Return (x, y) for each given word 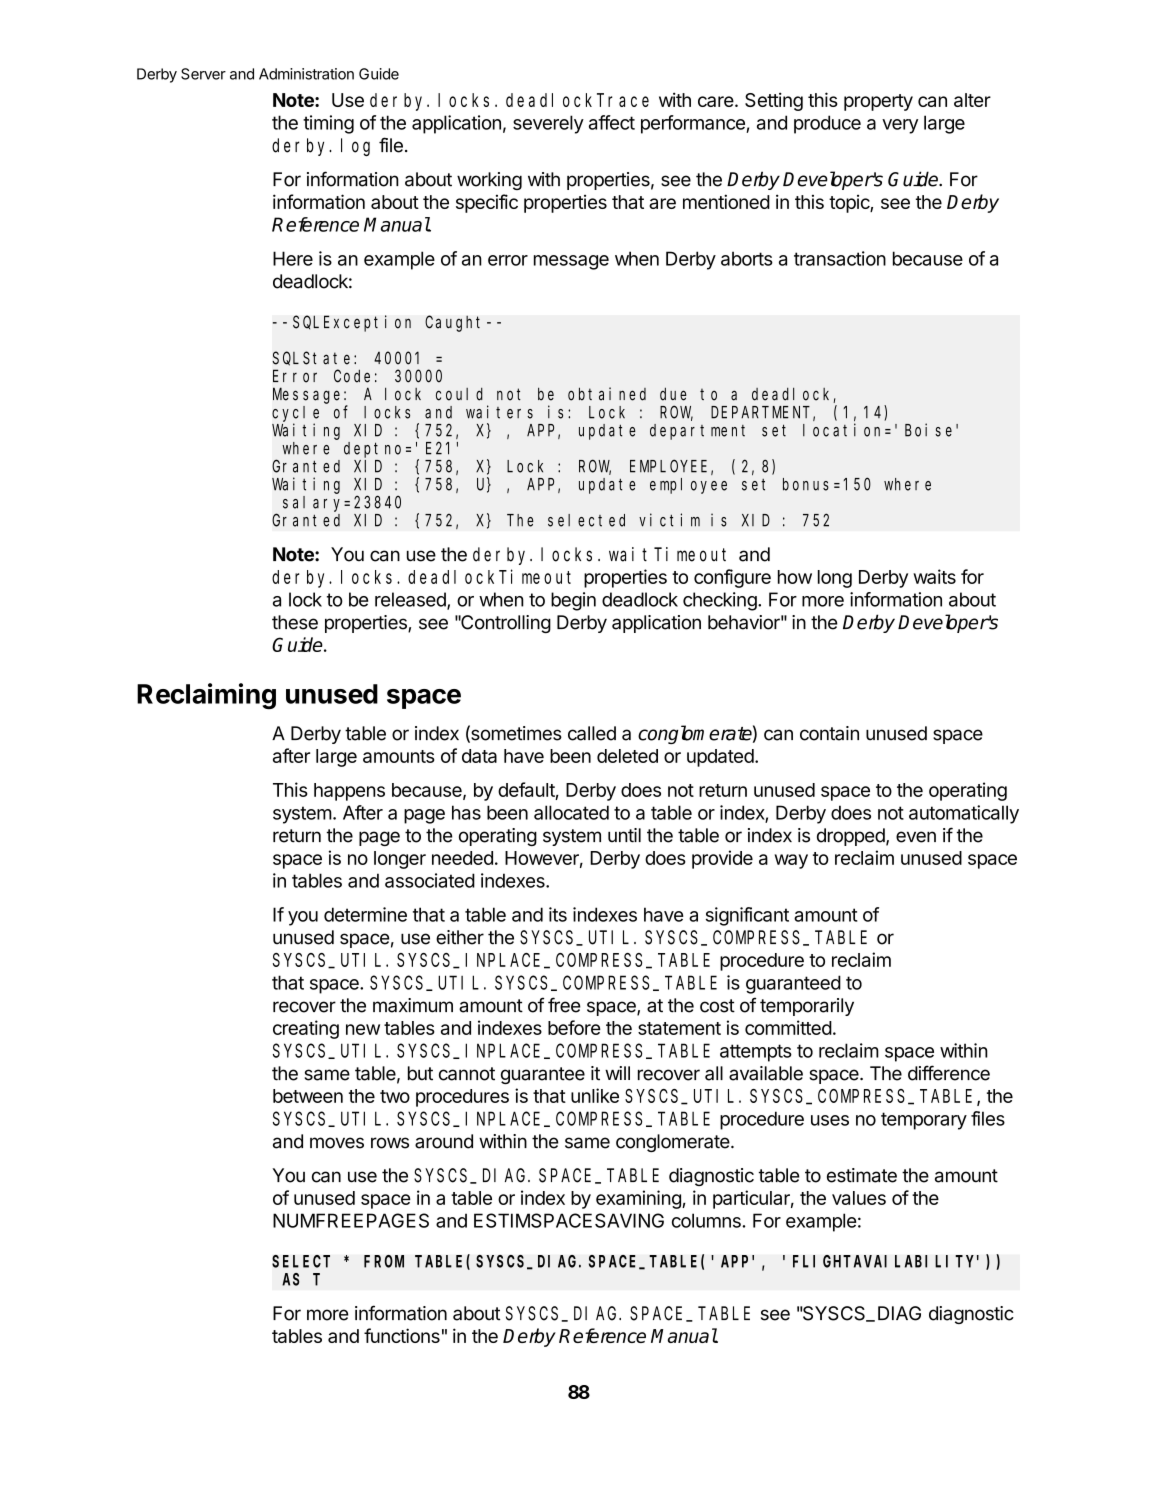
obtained (607, 394)
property (878, 102)
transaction (840, 258)
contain (829, 733)
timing (328, 124)
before (574, 1027)
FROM (384, 1261)
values (859, 1198)
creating (306, 1029)
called (592, 733)
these (295, 622)
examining (639, 1199)
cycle (295, 414)
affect (612, 122)
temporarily (807, 1007)
